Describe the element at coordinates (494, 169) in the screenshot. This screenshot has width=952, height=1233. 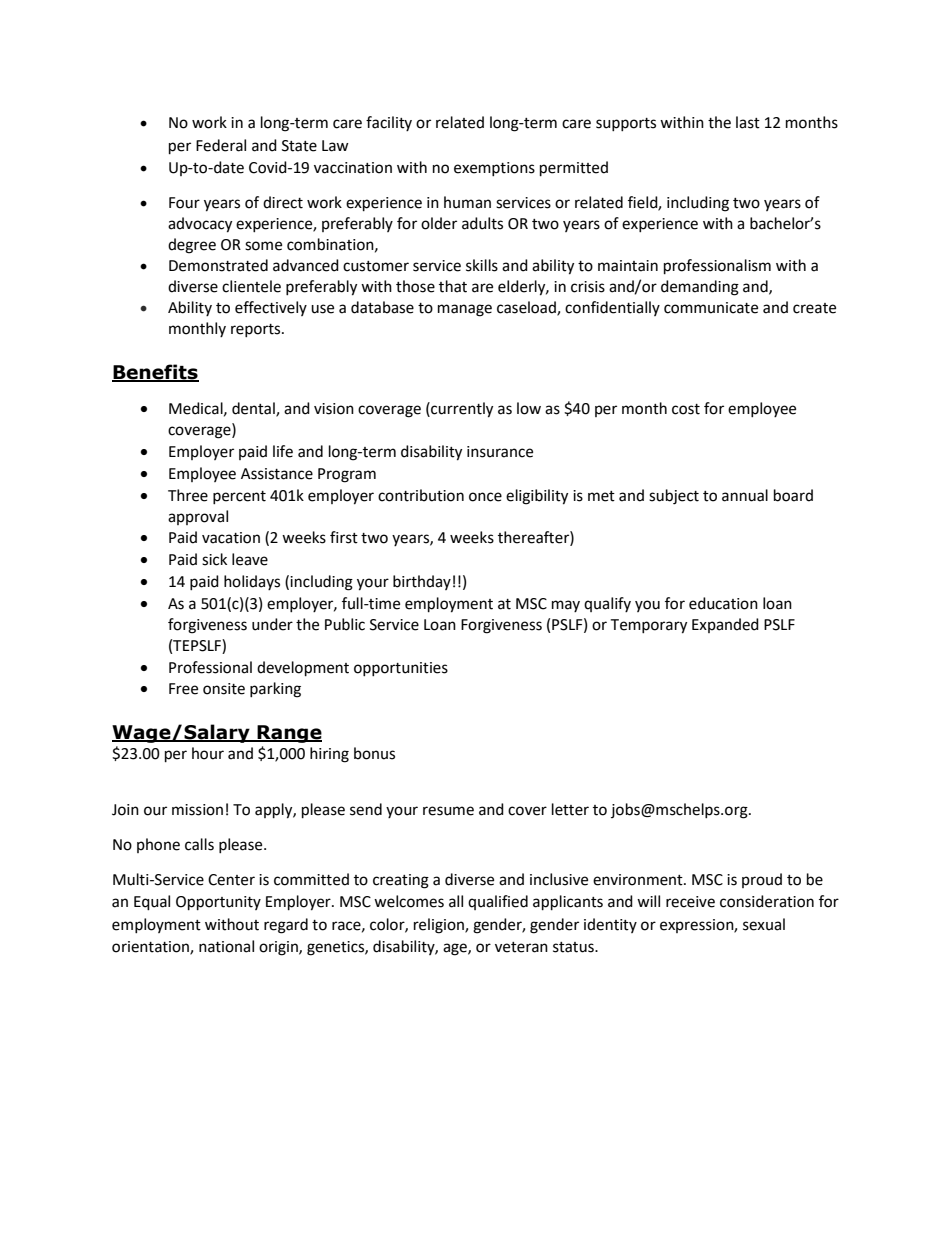
I see `exemptions` at that location.
